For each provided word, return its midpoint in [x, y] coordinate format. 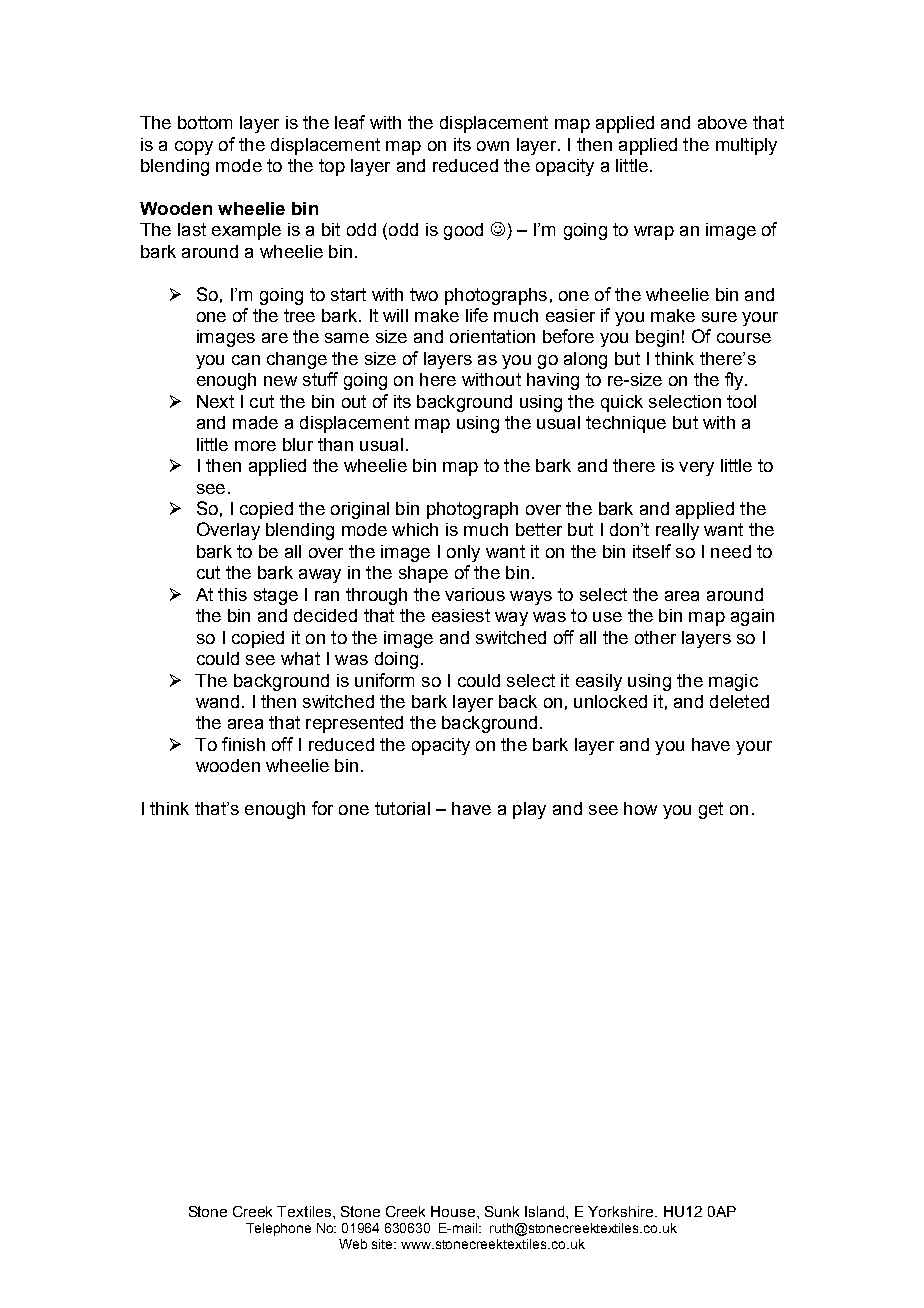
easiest [461, 615]
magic [733, 682]
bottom [205, 122]
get [711, 810]
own [493, 146]
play [529, 810]
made [255, 422]
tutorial [402, 808]
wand [217, 701]
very [696, 469]
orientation [492, 336]
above [722, 122]
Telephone [278, 1229]
